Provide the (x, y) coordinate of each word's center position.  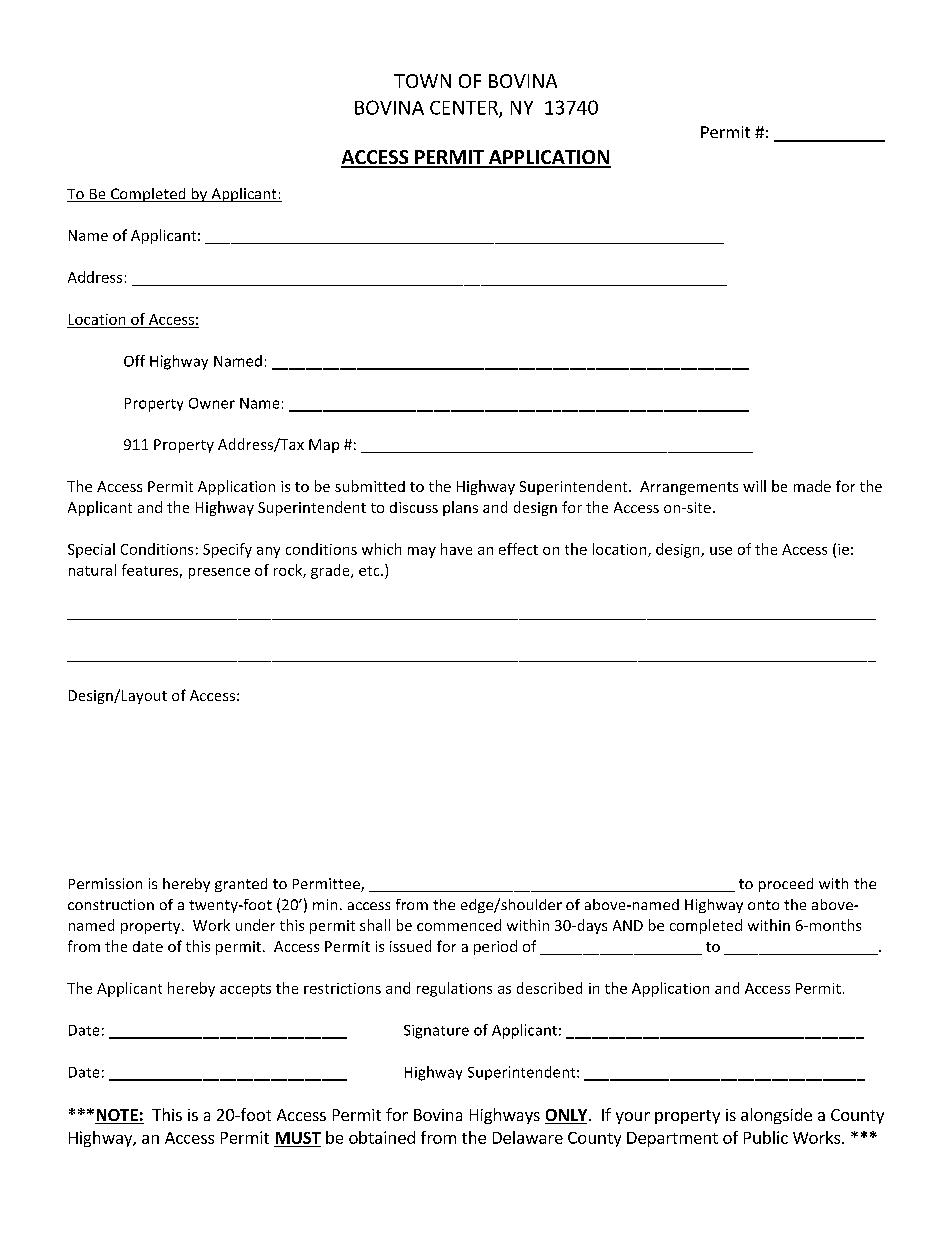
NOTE (117, 1116)
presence (219, 573)
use (721, 551)
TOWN (422, 81)
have (456, 549)
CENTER (465, 109)
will (754, 486)
